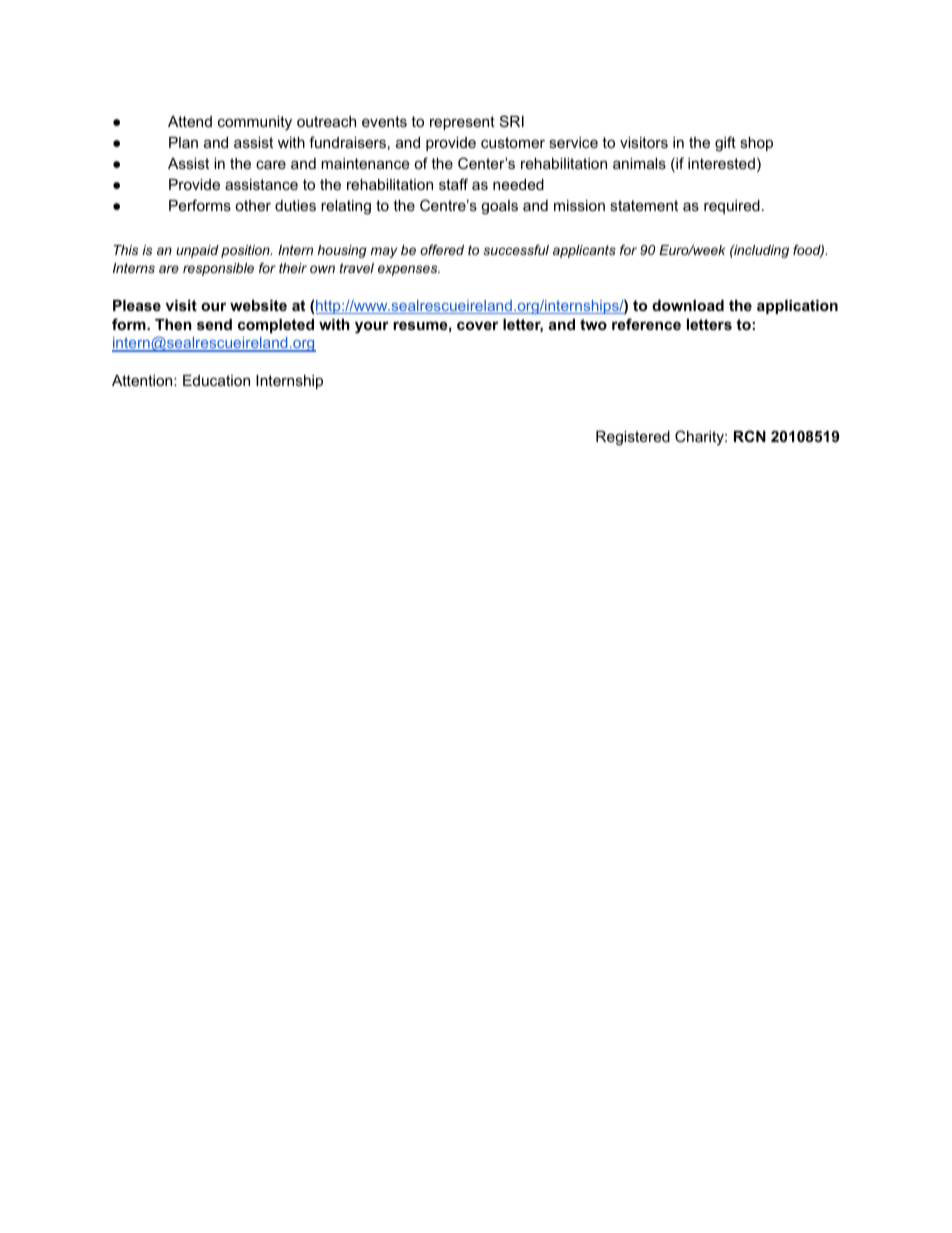  I want to click on send, so click(214, 324).
